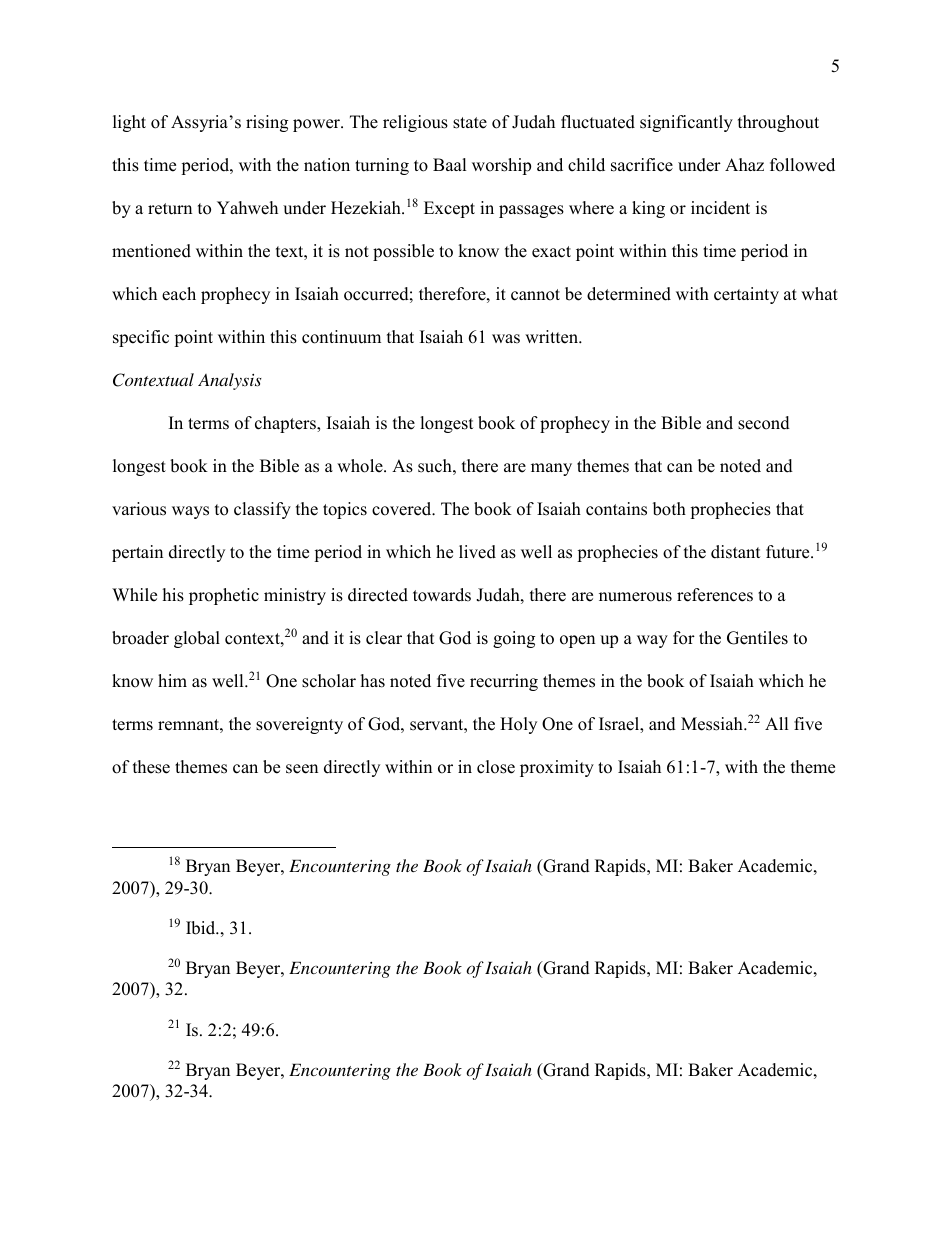  Describe the element at coordinates (777, 723) in the page. I see `All` at that location.
